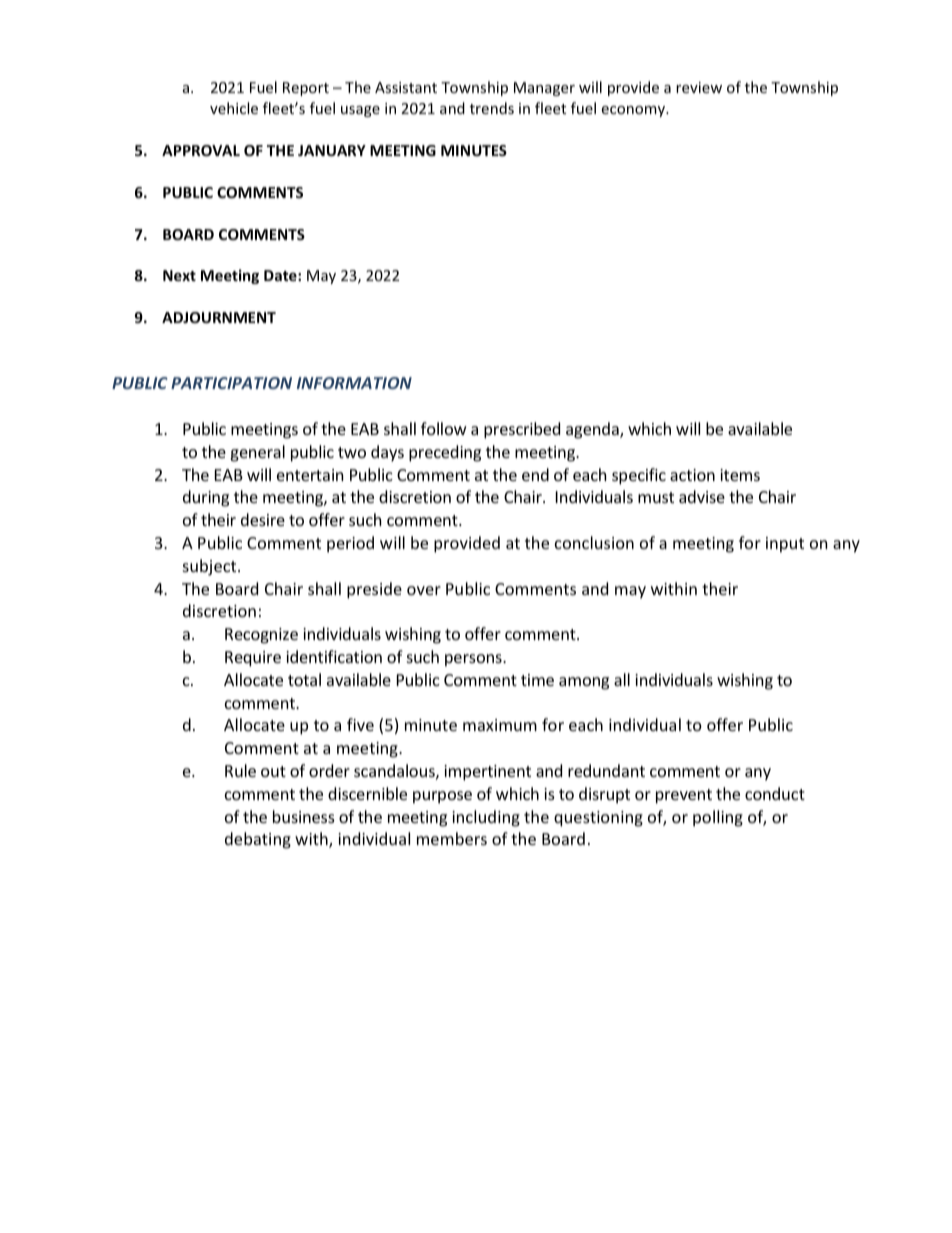 This screenshot has width=952, height=1233. Describe the element at coordinates (692, 475) in the screenshot. I see `action` at that location.
